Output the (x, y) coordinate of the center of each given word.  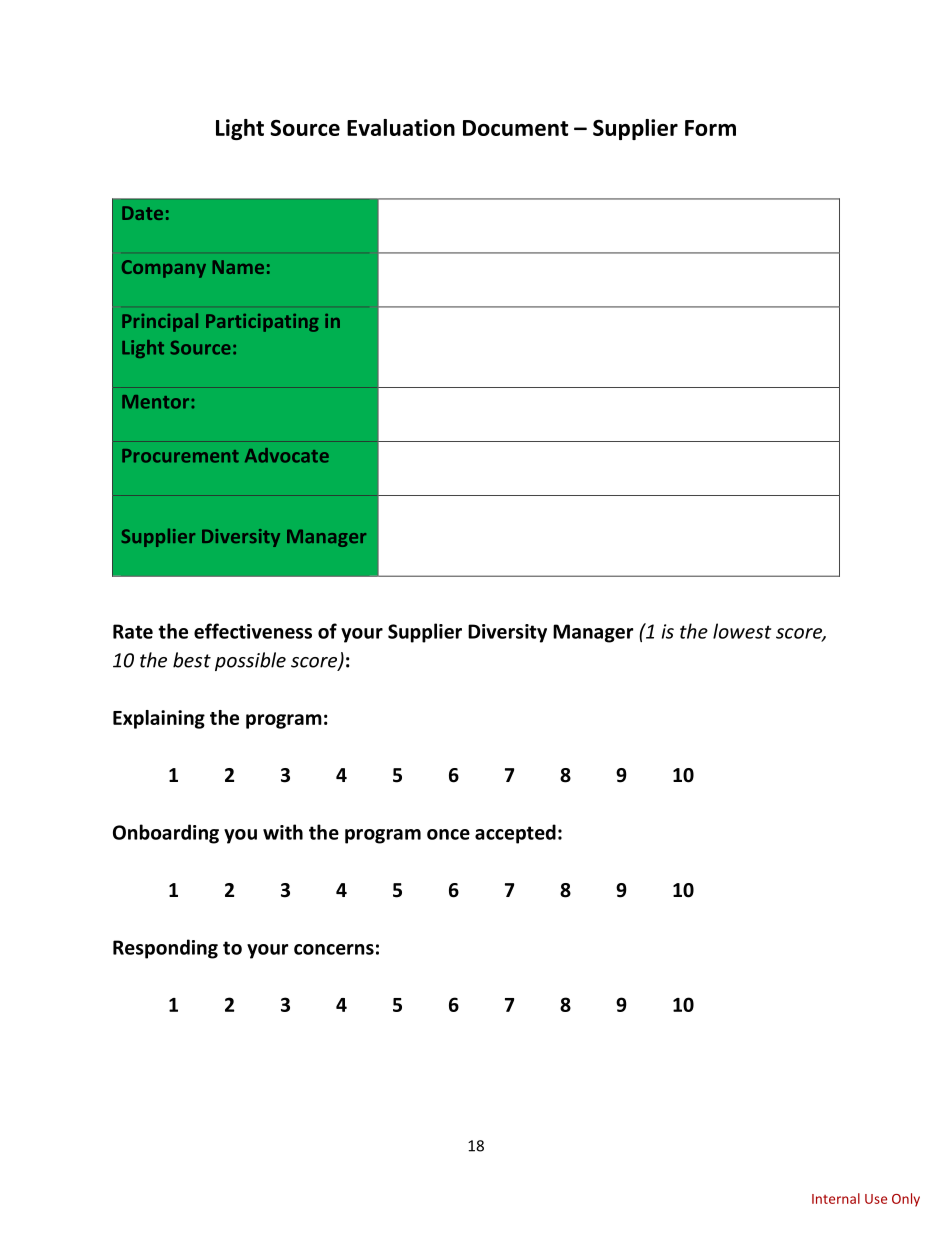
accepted (515, 834)
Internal (836, 1198)
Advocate (287, 455)
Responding (165, 949)
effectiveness (253, 631)
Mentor (155, 402)
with (283, 832)
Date (142, 213)
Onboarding (166, 834)
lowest (742, 631)
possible (250, 661)
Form (710, 128)
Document (515, 128)
